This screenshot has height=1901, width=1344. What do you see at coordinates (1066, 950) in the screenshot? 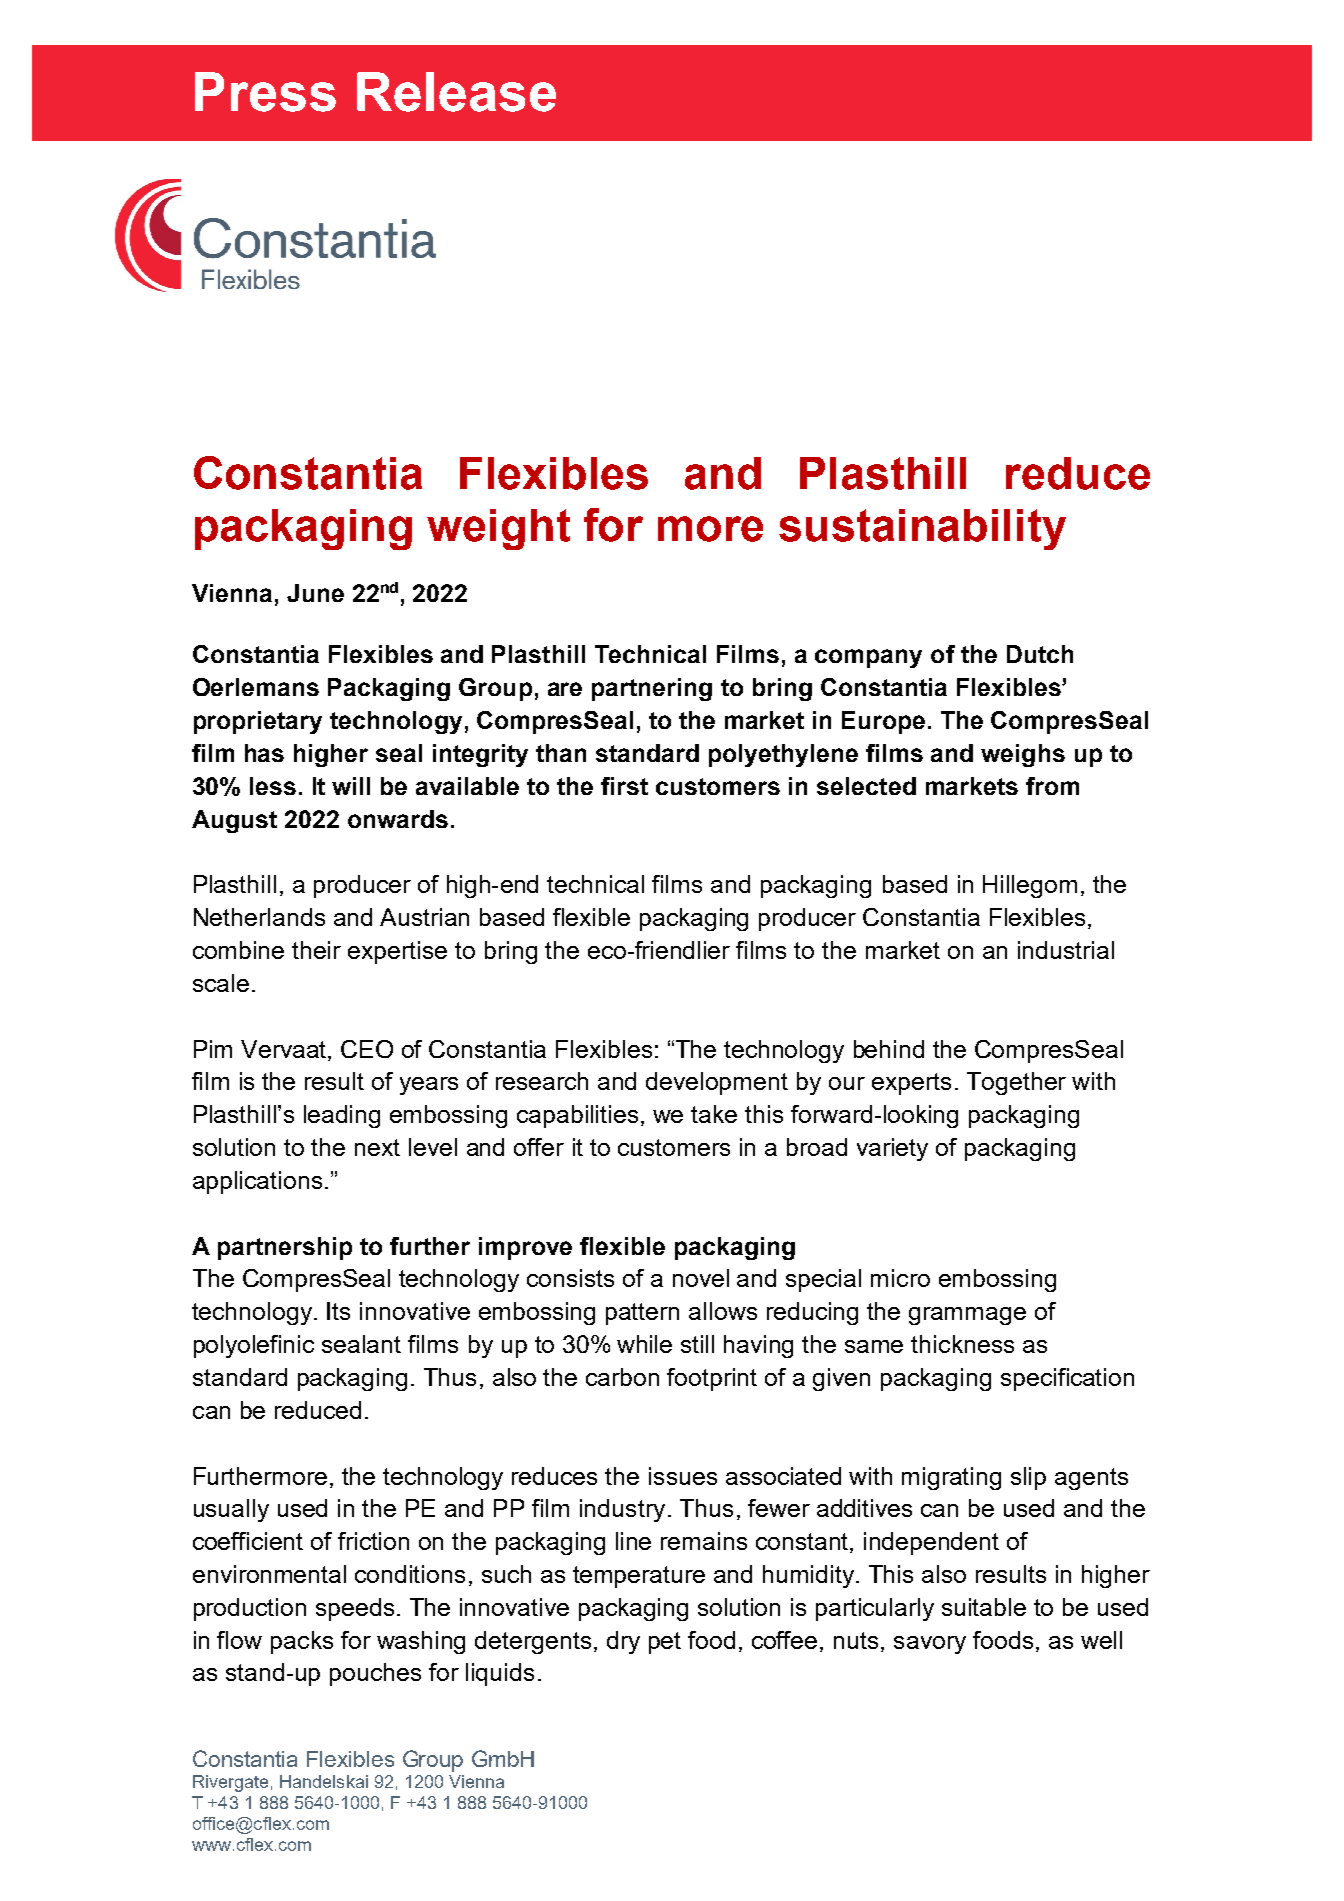
I see `industrial` at bounding box center [1066, 950].
